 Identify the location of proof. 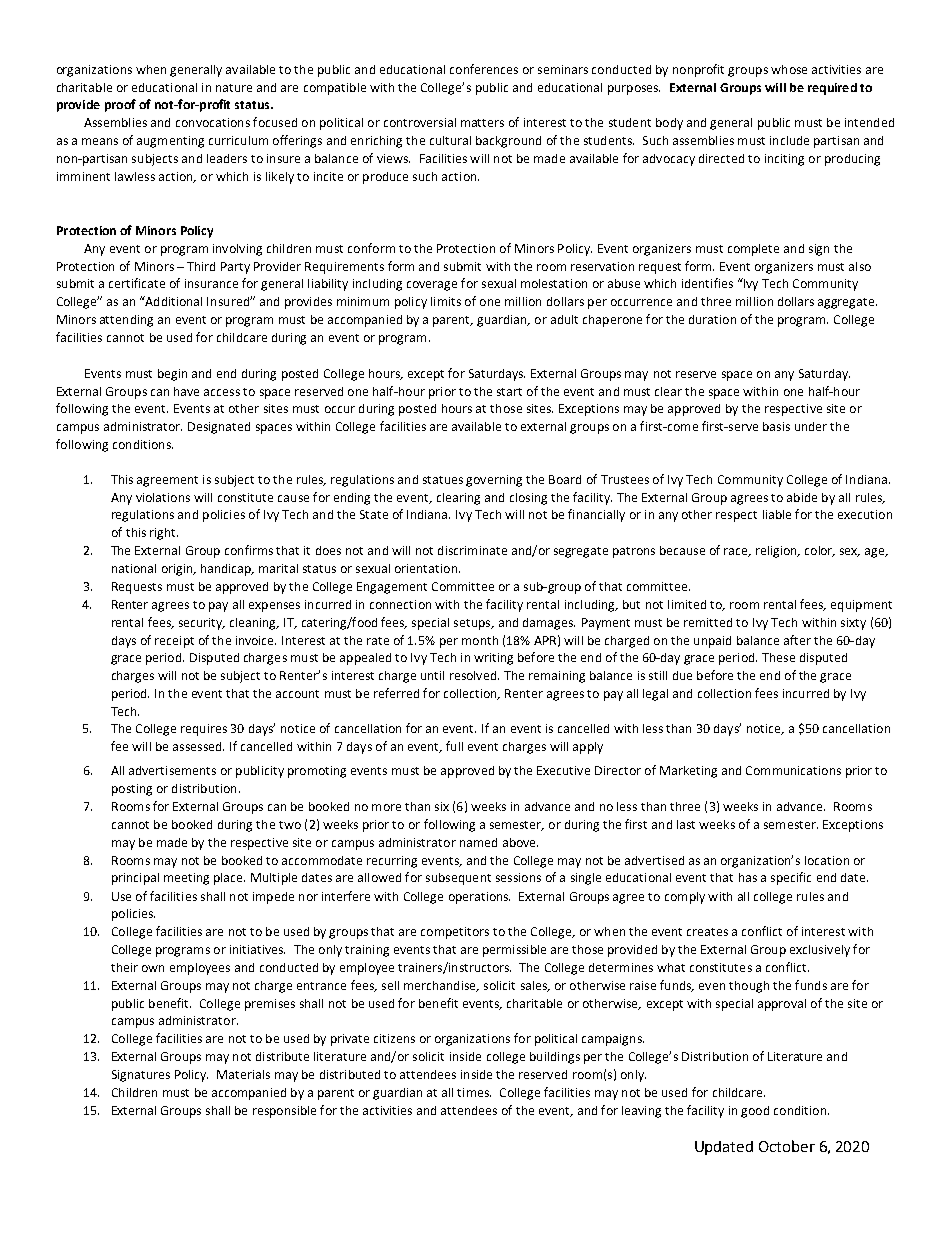
(120, 105).
